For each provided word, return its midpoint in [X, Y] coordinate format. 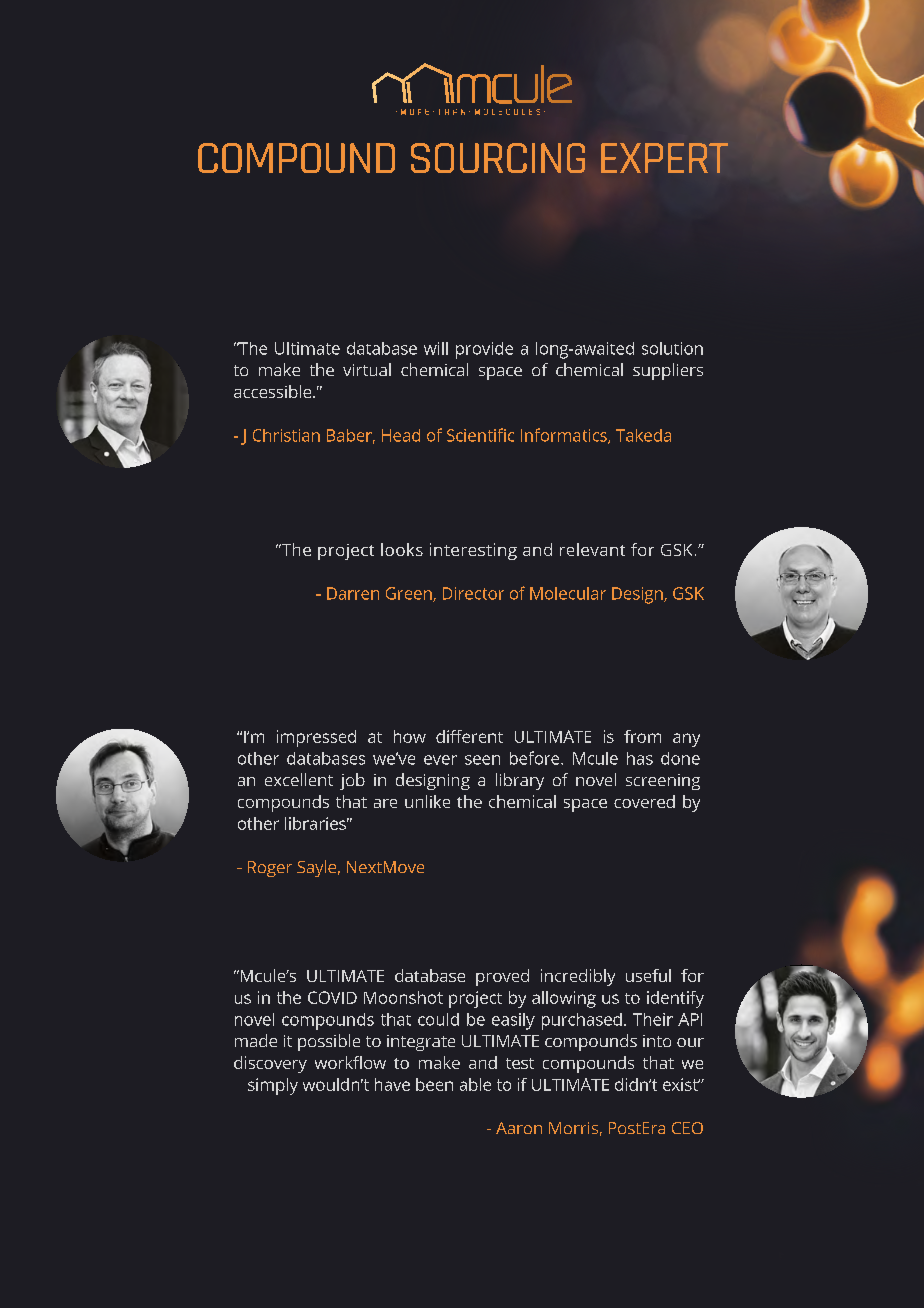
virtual [367, 369]
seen [482, 760]
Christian [286, 435]
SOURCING [498, 158]
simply [273, 1086]
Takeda [643, 435]
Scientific [480, 435]
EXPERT [664, 158]
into [657, 1041]
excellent [299, 779]
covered [644, 801]
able [475, 1084]
